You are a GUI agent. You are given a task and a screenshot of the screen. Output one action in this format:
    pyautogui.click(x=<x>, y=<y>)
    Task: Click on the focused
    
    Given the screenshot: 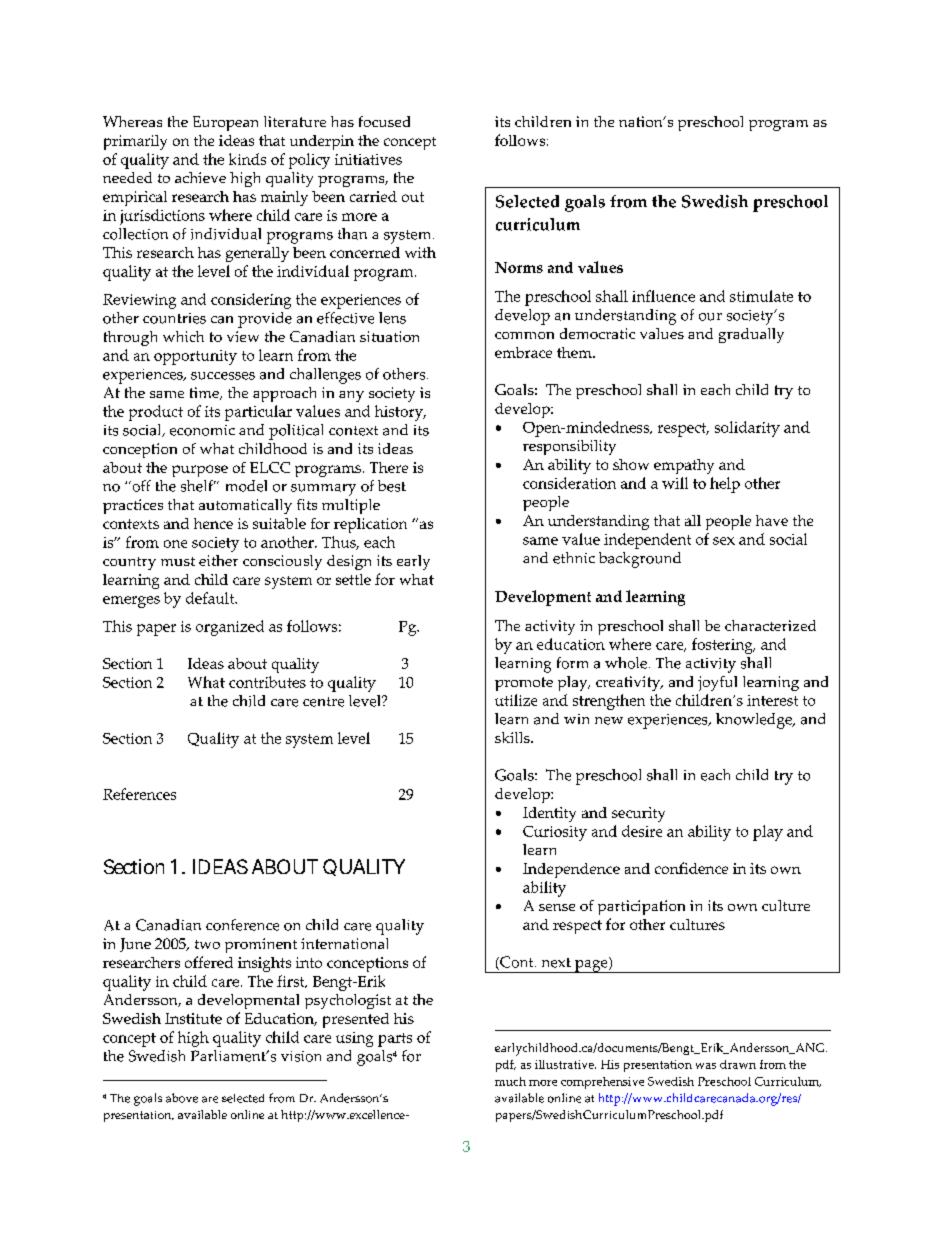 What is the action you would take?
    pyautogui.click(x=384, y=121)
